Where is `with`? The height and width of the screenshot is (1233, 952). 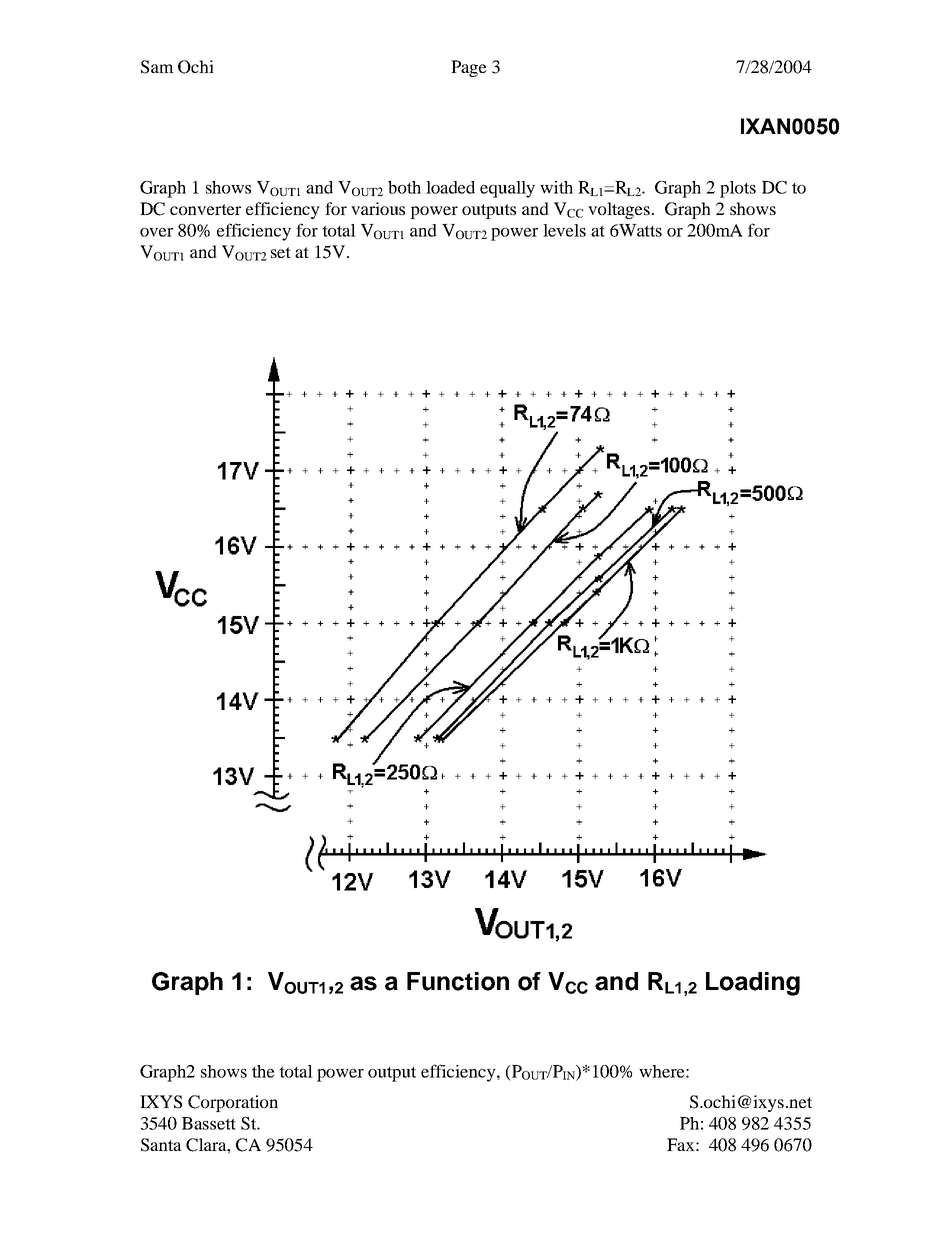 with is located at coordinates (556, 187).
